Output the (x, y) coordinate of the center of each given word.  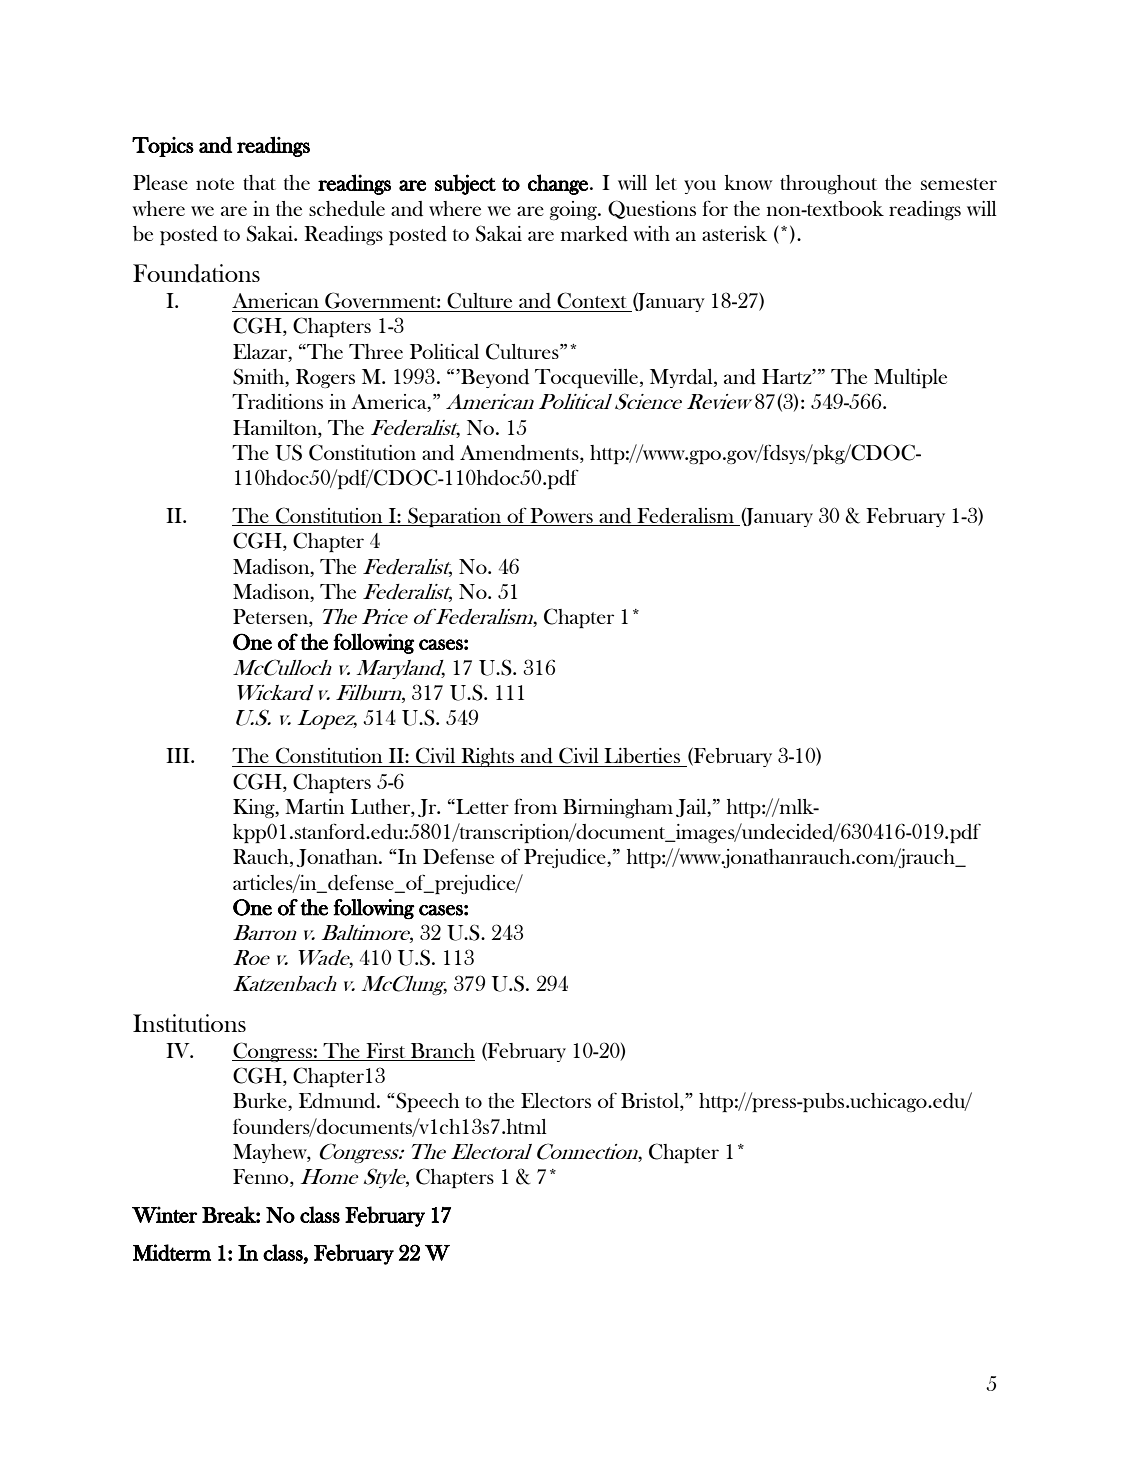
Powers (561, 517)
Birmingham (618, 808)
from (535, 806)
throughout (828, 184)
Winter (164, 1214)
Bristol (651, 1102)
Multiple (910, 378)
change (558, 184)
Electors (556, 1100)
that (259, 182)
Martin (314, 806)
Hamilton (276, 427)
